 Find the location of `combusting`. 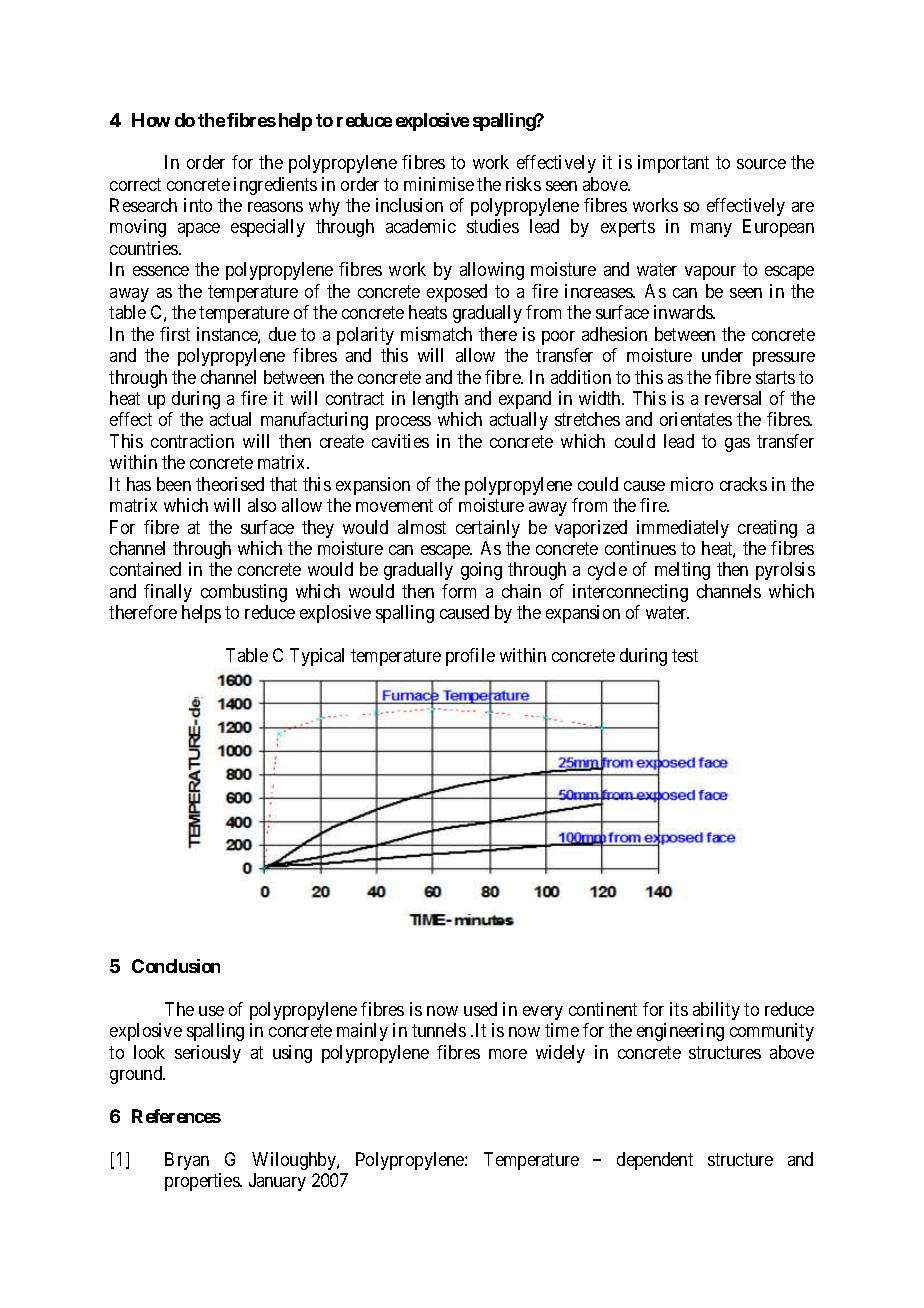

combusting is located at coordinates (244, 593).
